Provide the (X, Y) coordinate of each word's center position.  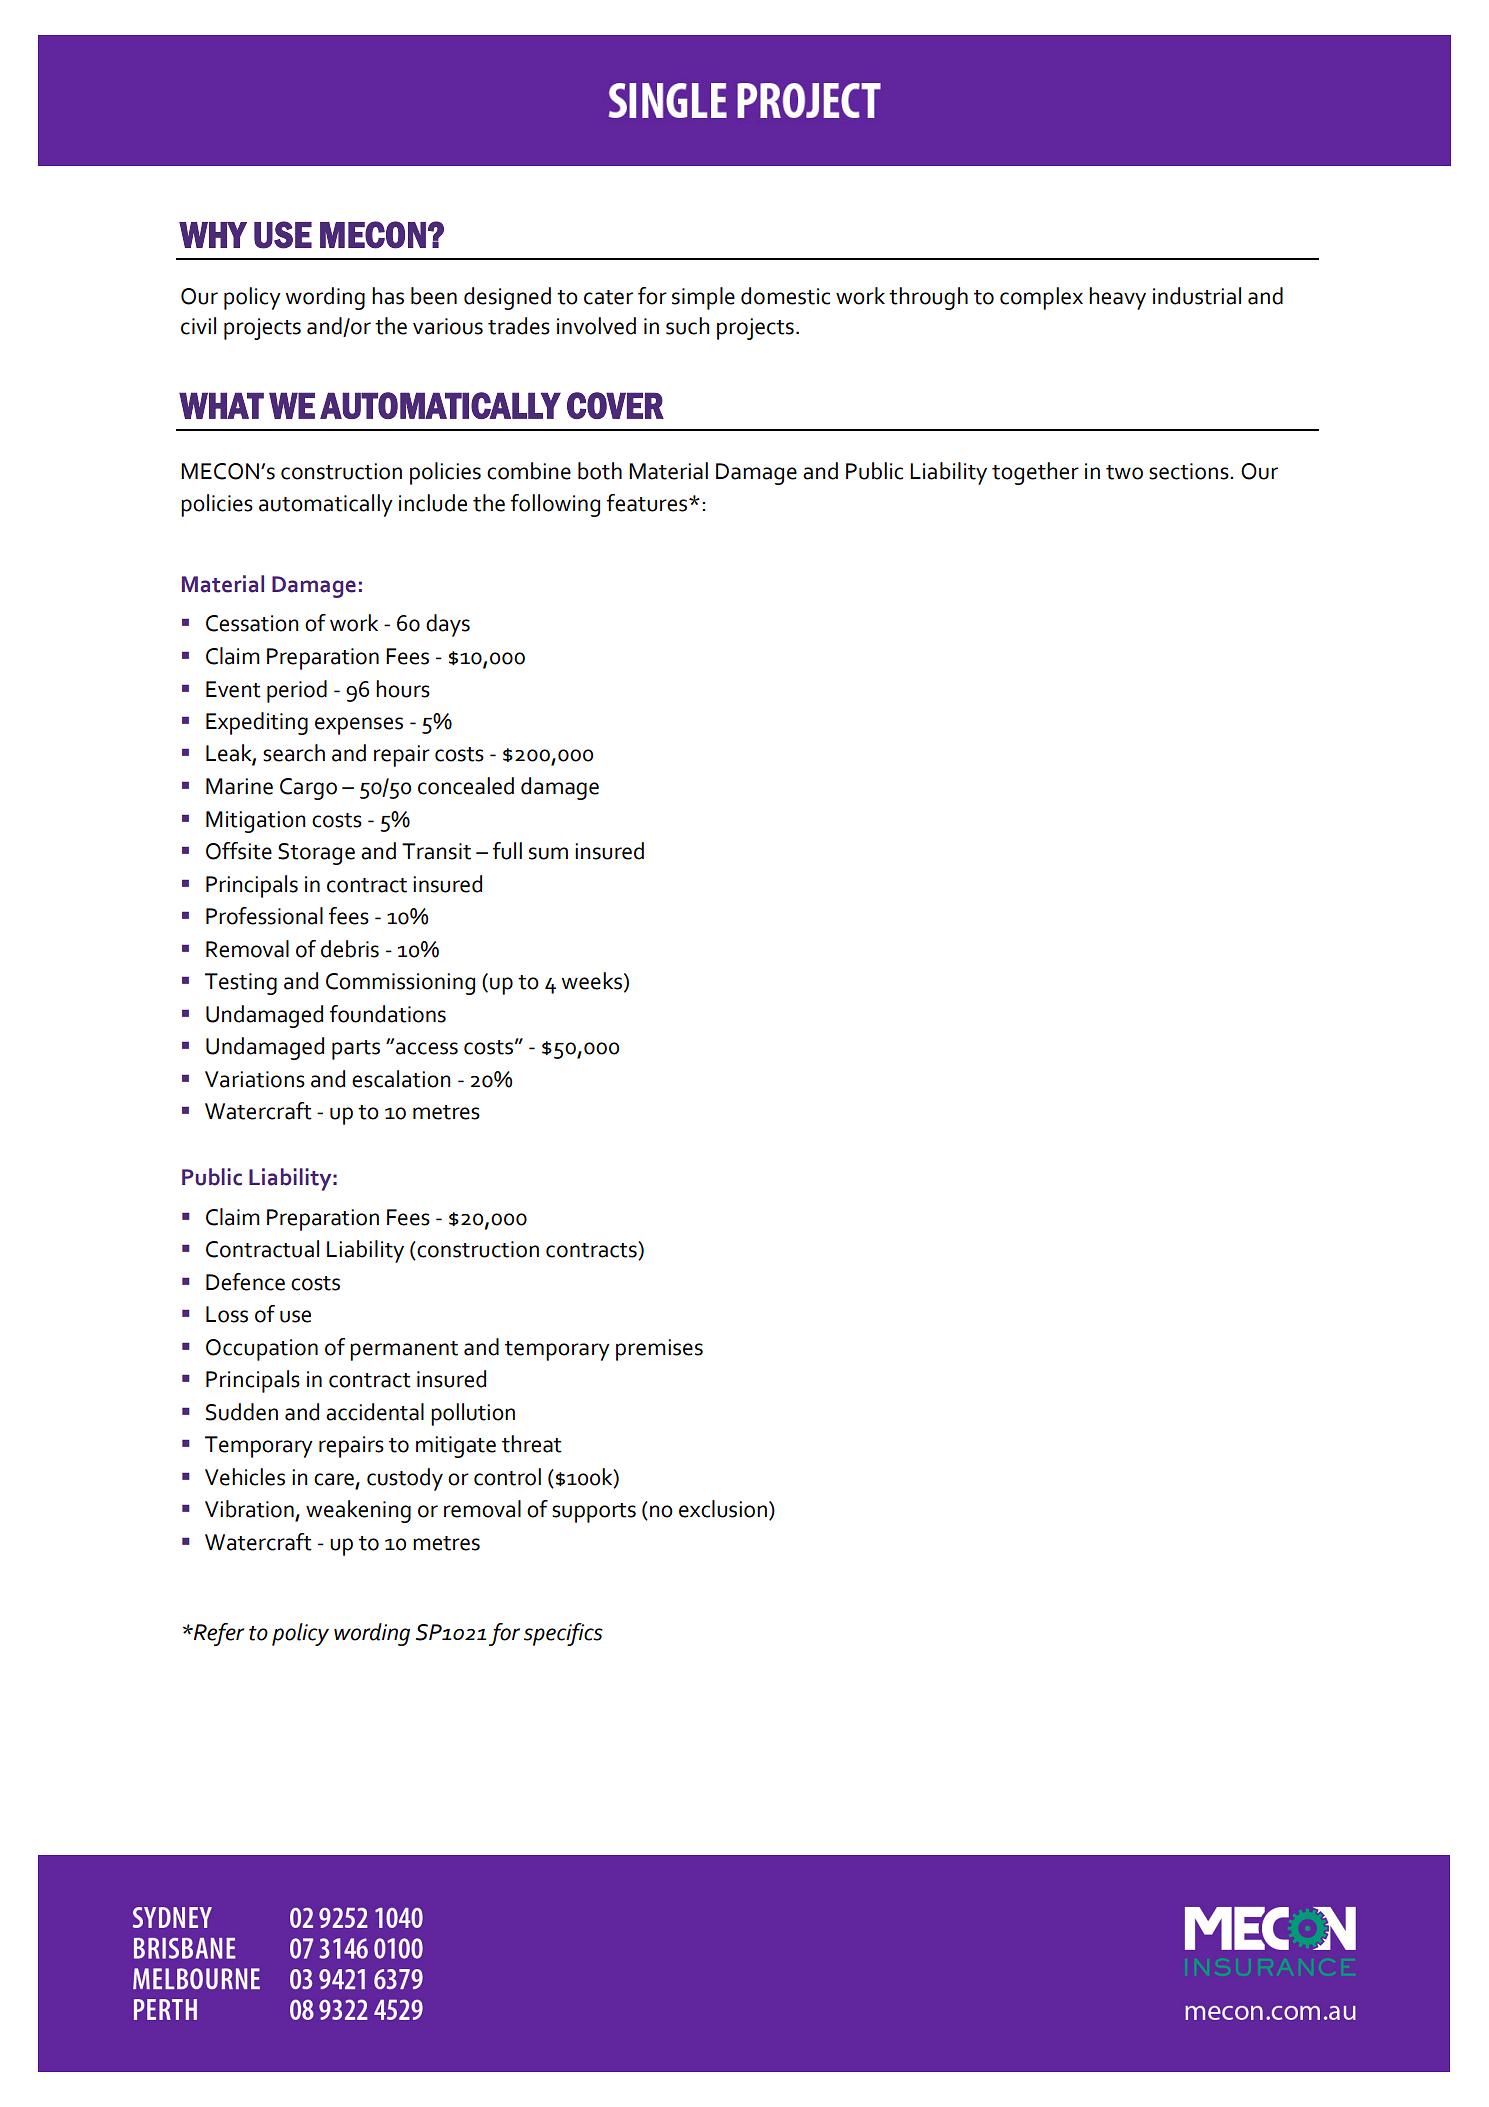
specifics (563, 1634)
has (388, 296)
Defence (245, 1282)
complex (1041, 298)
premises (659, 1350)
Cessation (252, 623)
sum (548, 853)
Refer (217, 1634)
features (648, 503)
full (507, 851)
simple (703, 298)
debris (350, 949)
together (1035, 473)
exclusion (723, 1509)
